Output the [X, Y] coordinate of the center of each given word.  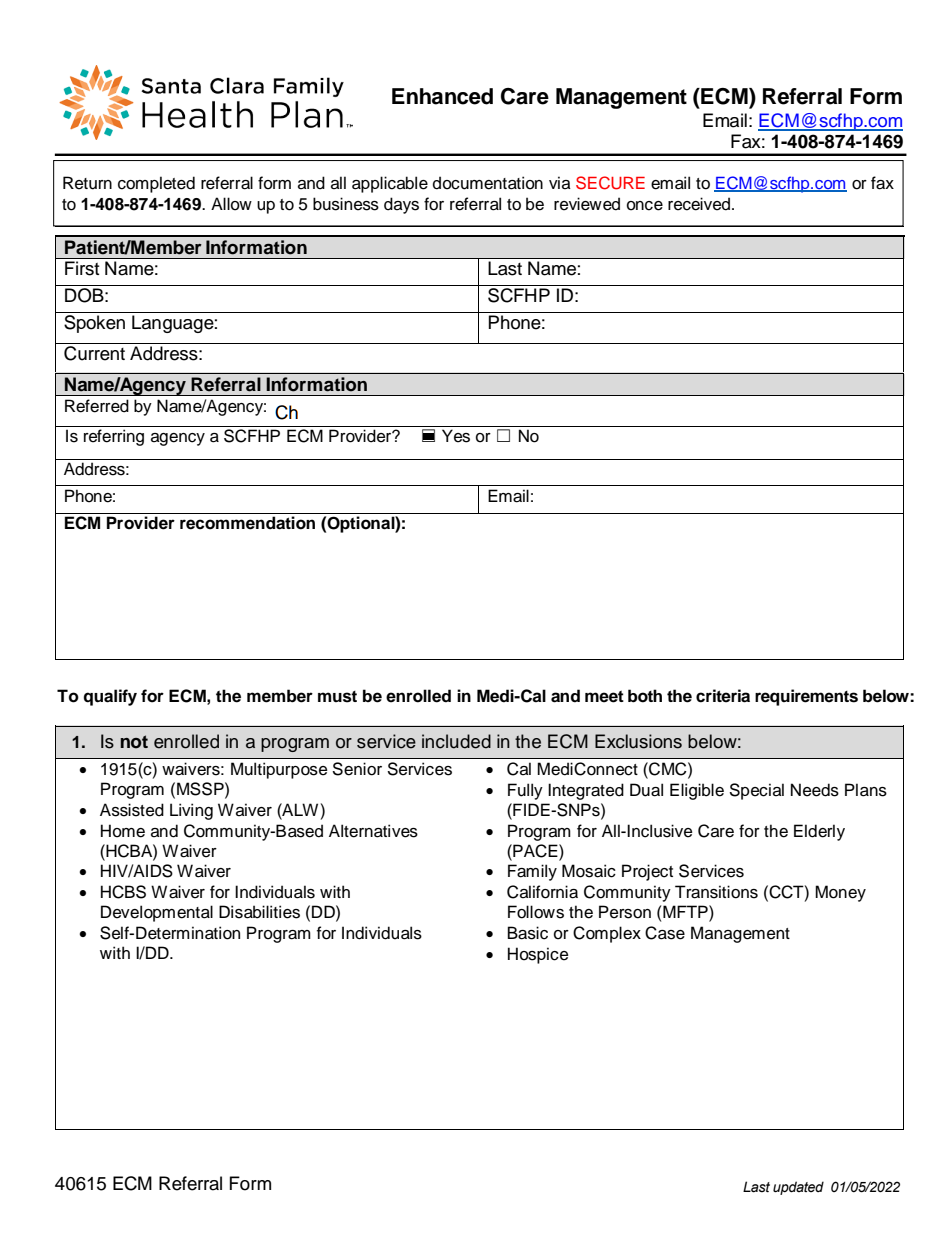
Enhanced [442, 96]
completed [156, 184]
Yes [456, 436]
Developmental [157, 913]
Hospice [538, 955]
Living [191, 811]
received [699, 204]
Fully [525, 791]
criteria [723, 696]
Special [756, 791]
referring [114, 437]
